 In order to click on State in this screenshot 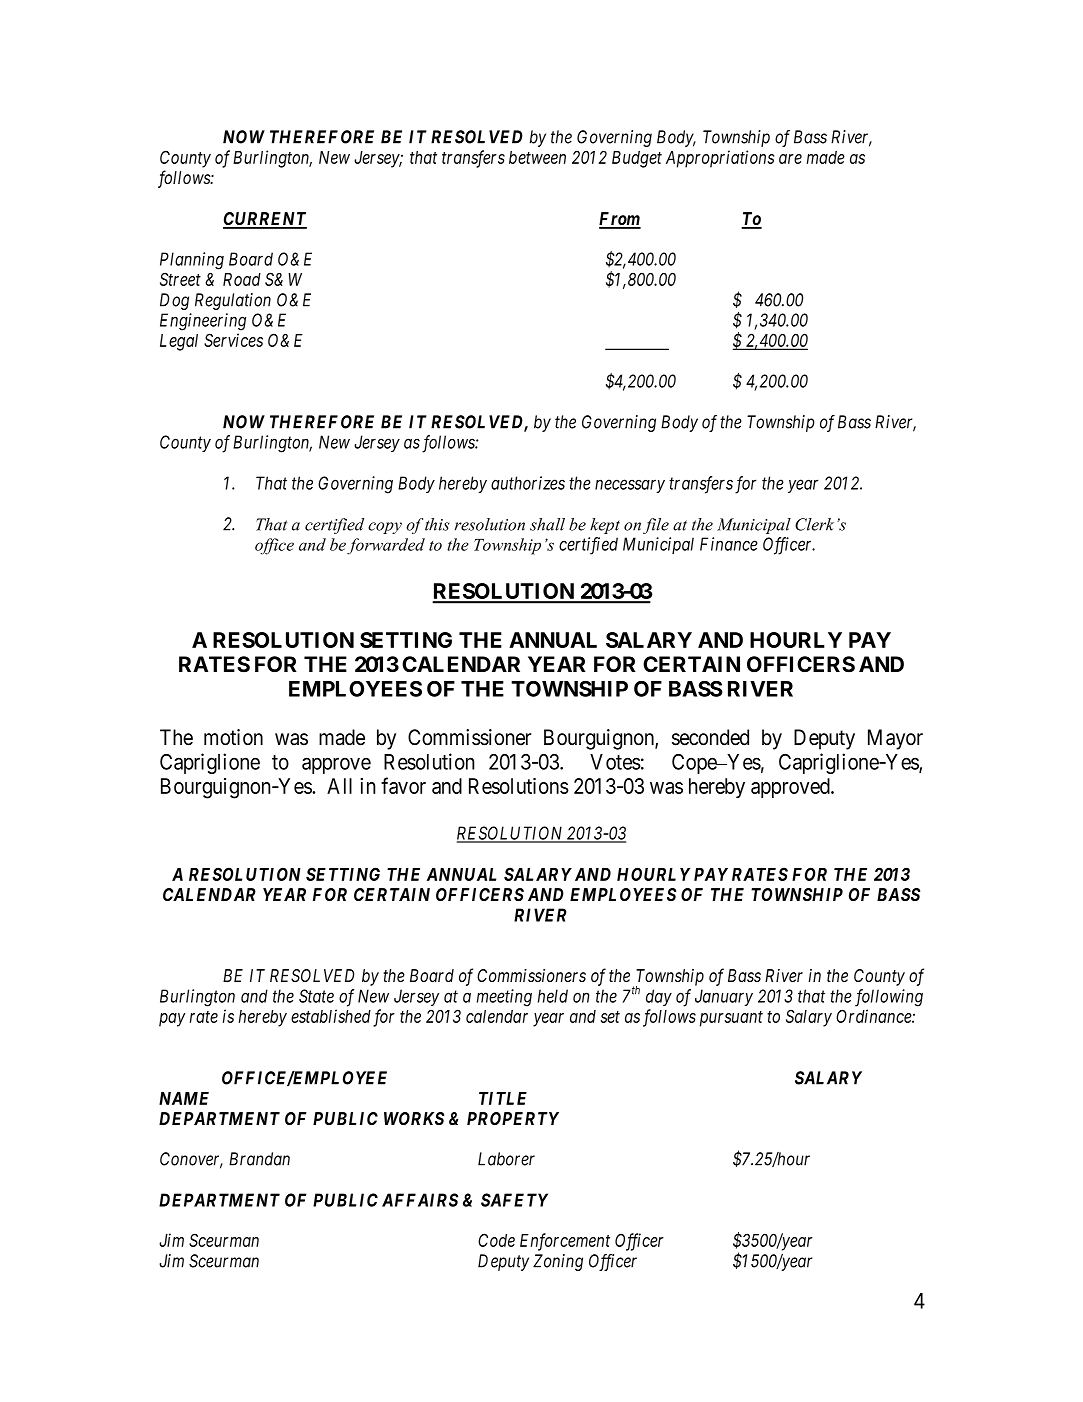, I will do `click(316, 996)`.
